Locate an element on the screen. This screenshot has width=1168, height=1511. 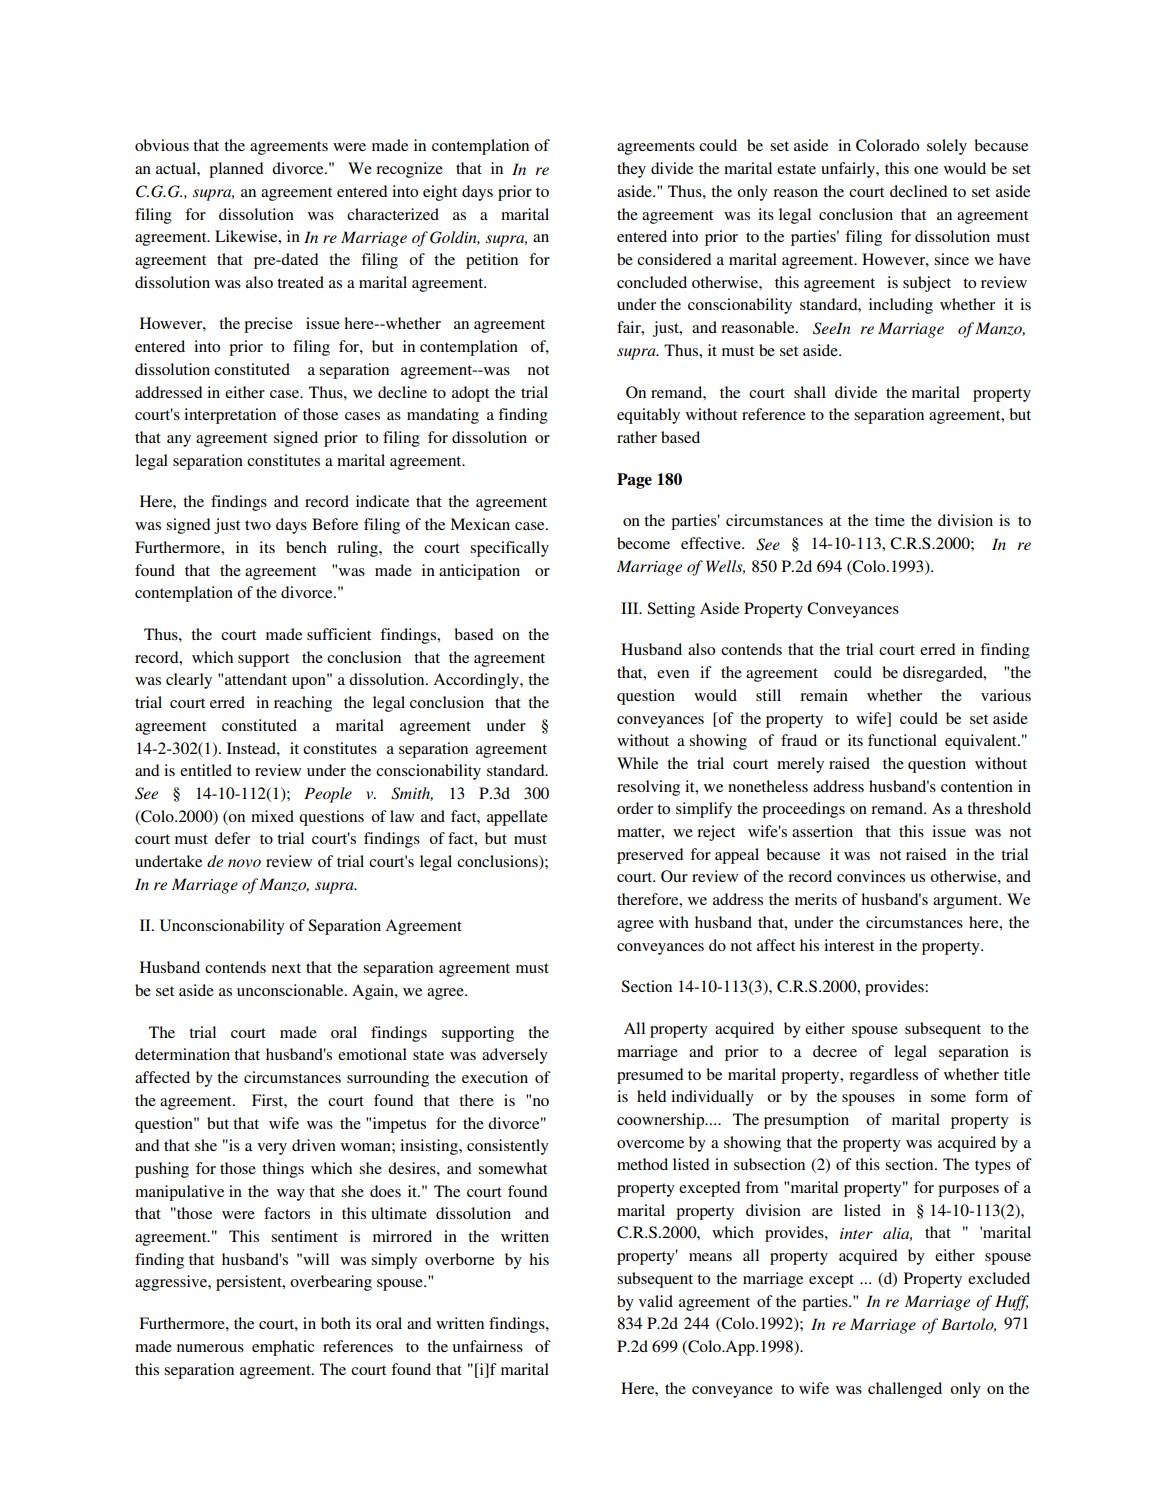
emphatic is located at coordinates (283, 1348).
